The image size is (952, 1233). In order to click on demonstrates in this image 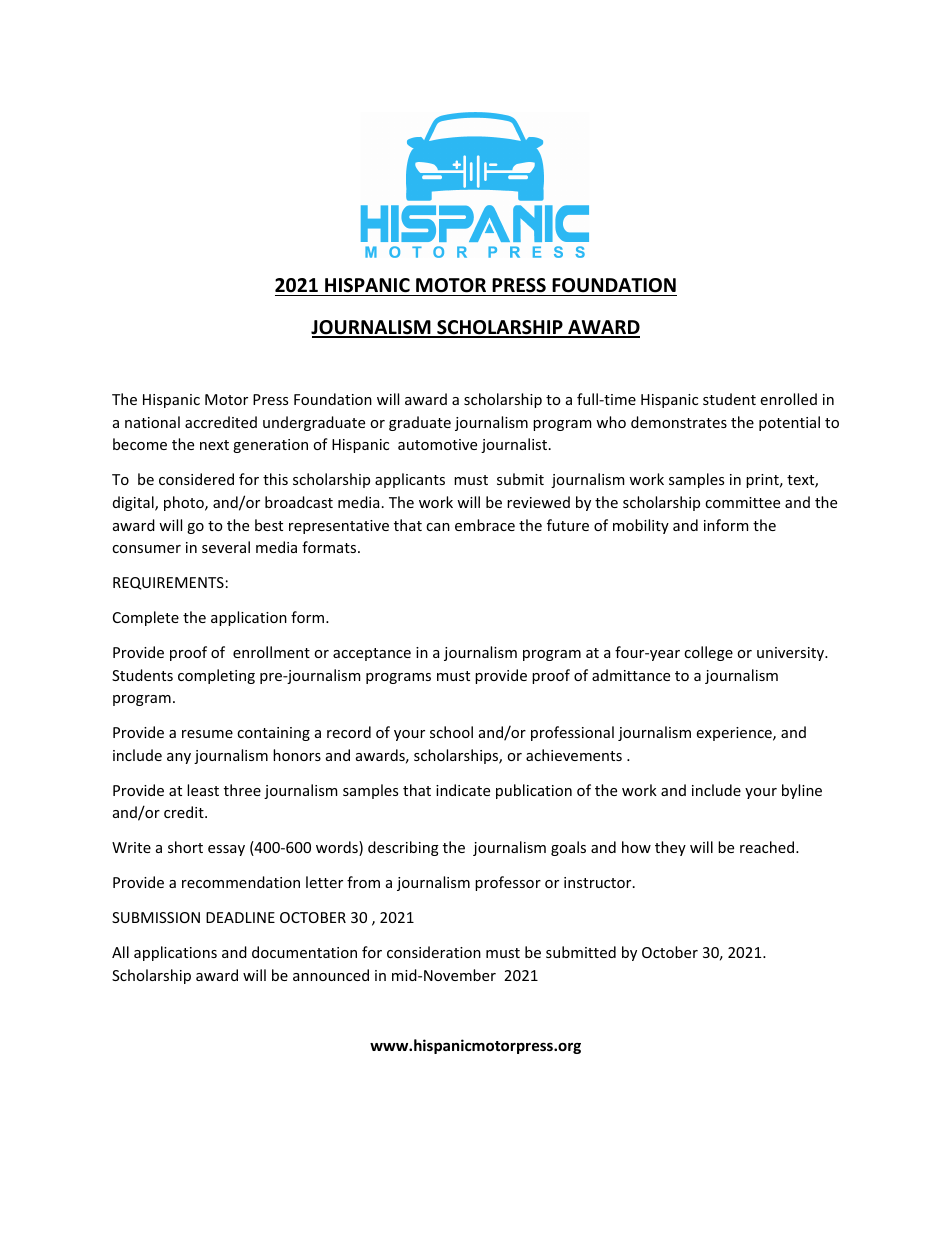, I will do `click(679, 422)`.
